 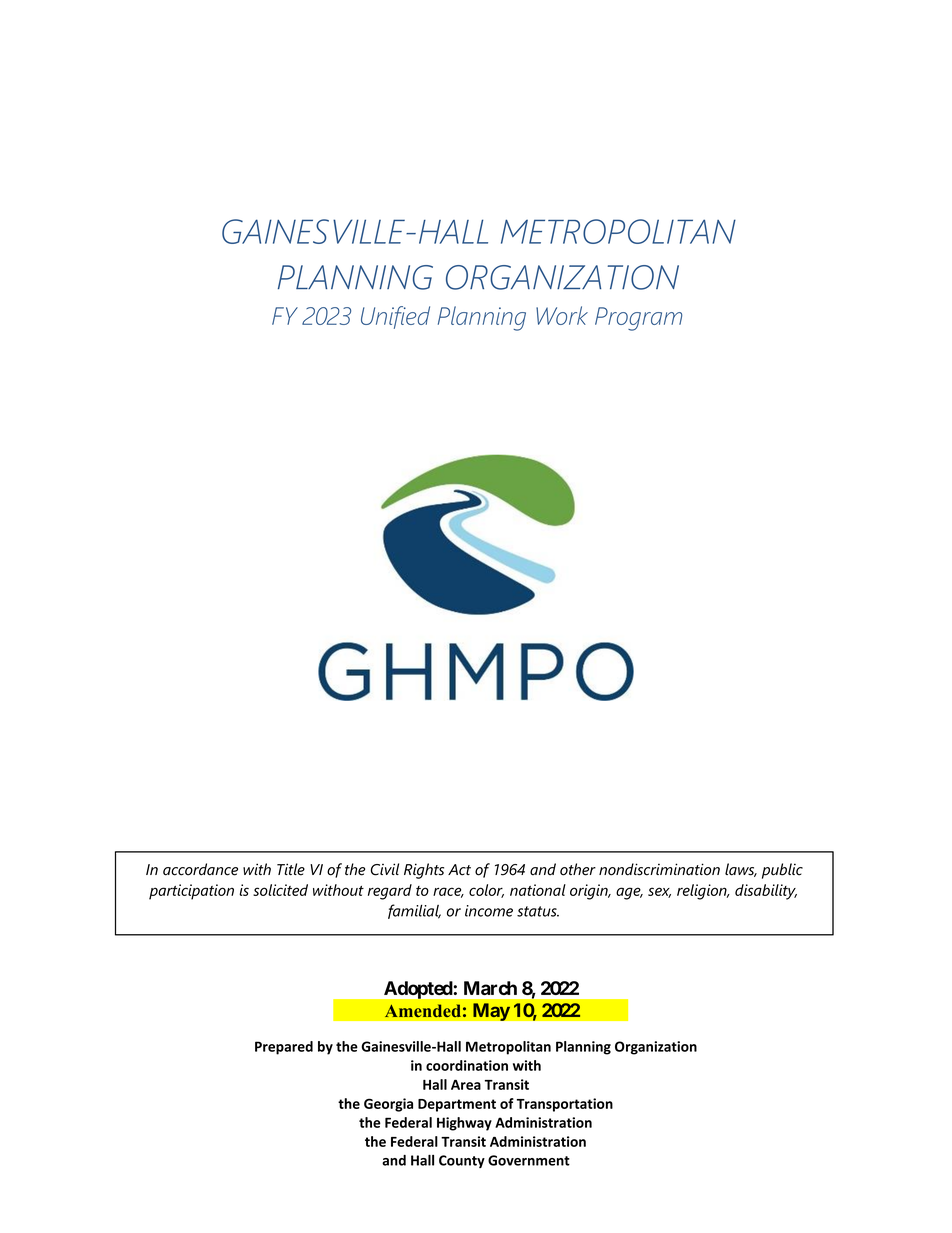 What do you see at coordinates (291, 869) in the document?
I see `Title` at bounding box center [291, 869].
